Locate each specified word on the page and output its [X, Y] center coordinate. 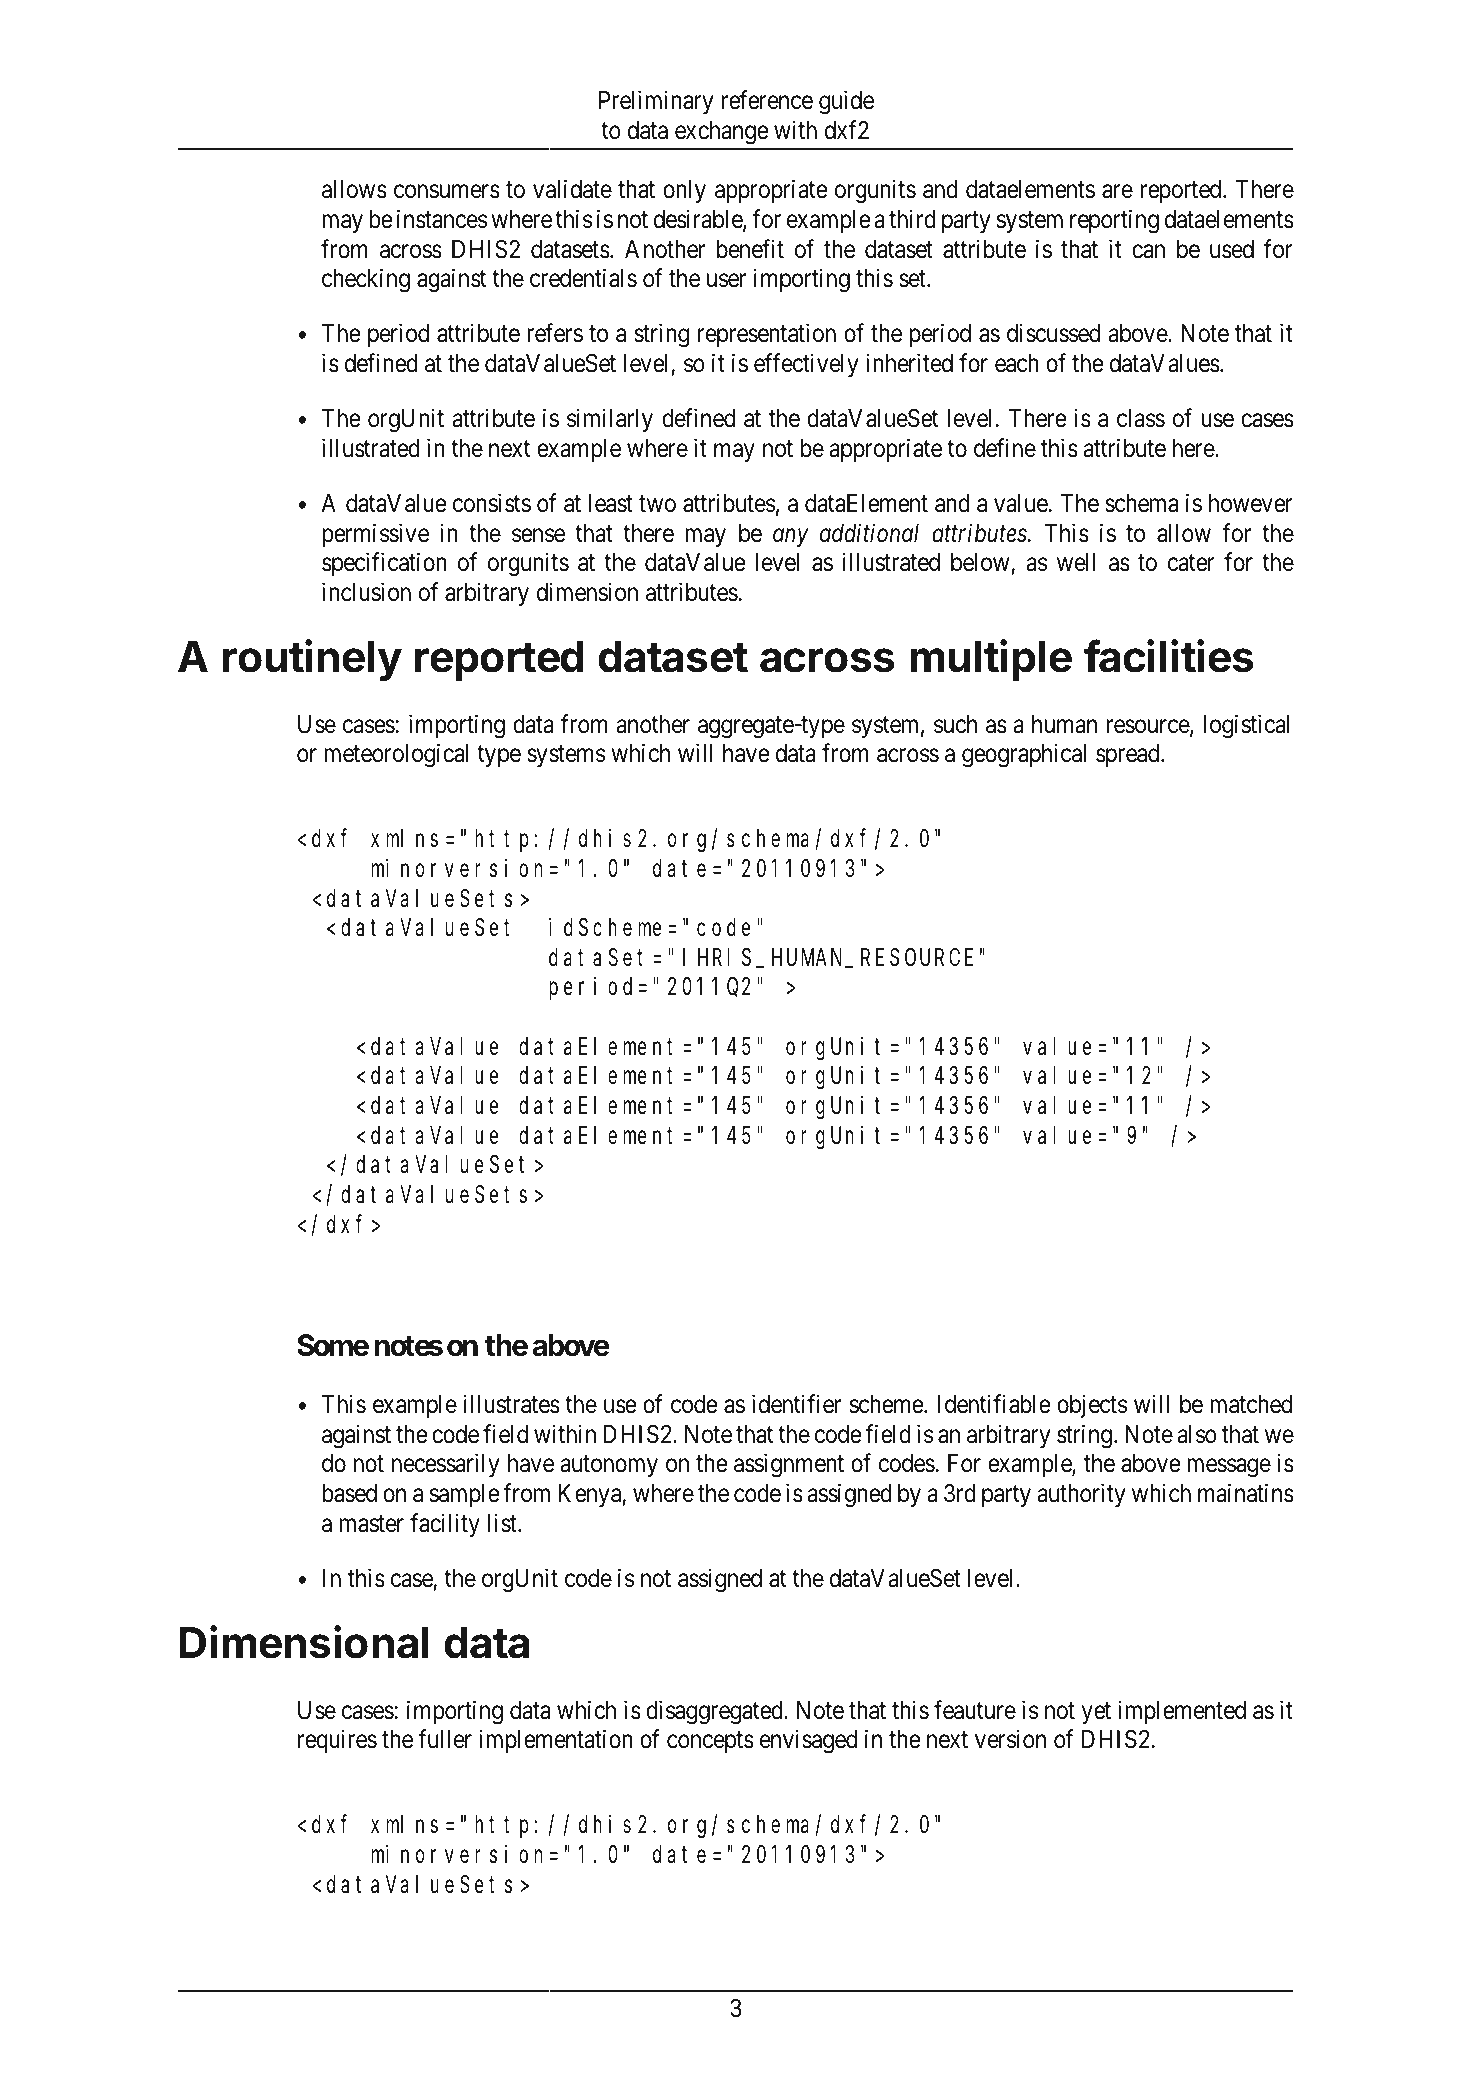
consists [492, 503]
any [790, 538]
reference [767, 100]
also [1197, 1434]
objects [1092, 1406]
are [1117, 192]
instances [442, 219]
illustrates [512, 1404]
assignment [789, 1466]
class [1141, 418]
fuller [445, 1739]
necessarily [446, 1465]
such [955, 724]
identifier [796, 1404]
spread [1129, 755]
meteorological [396, 756]
